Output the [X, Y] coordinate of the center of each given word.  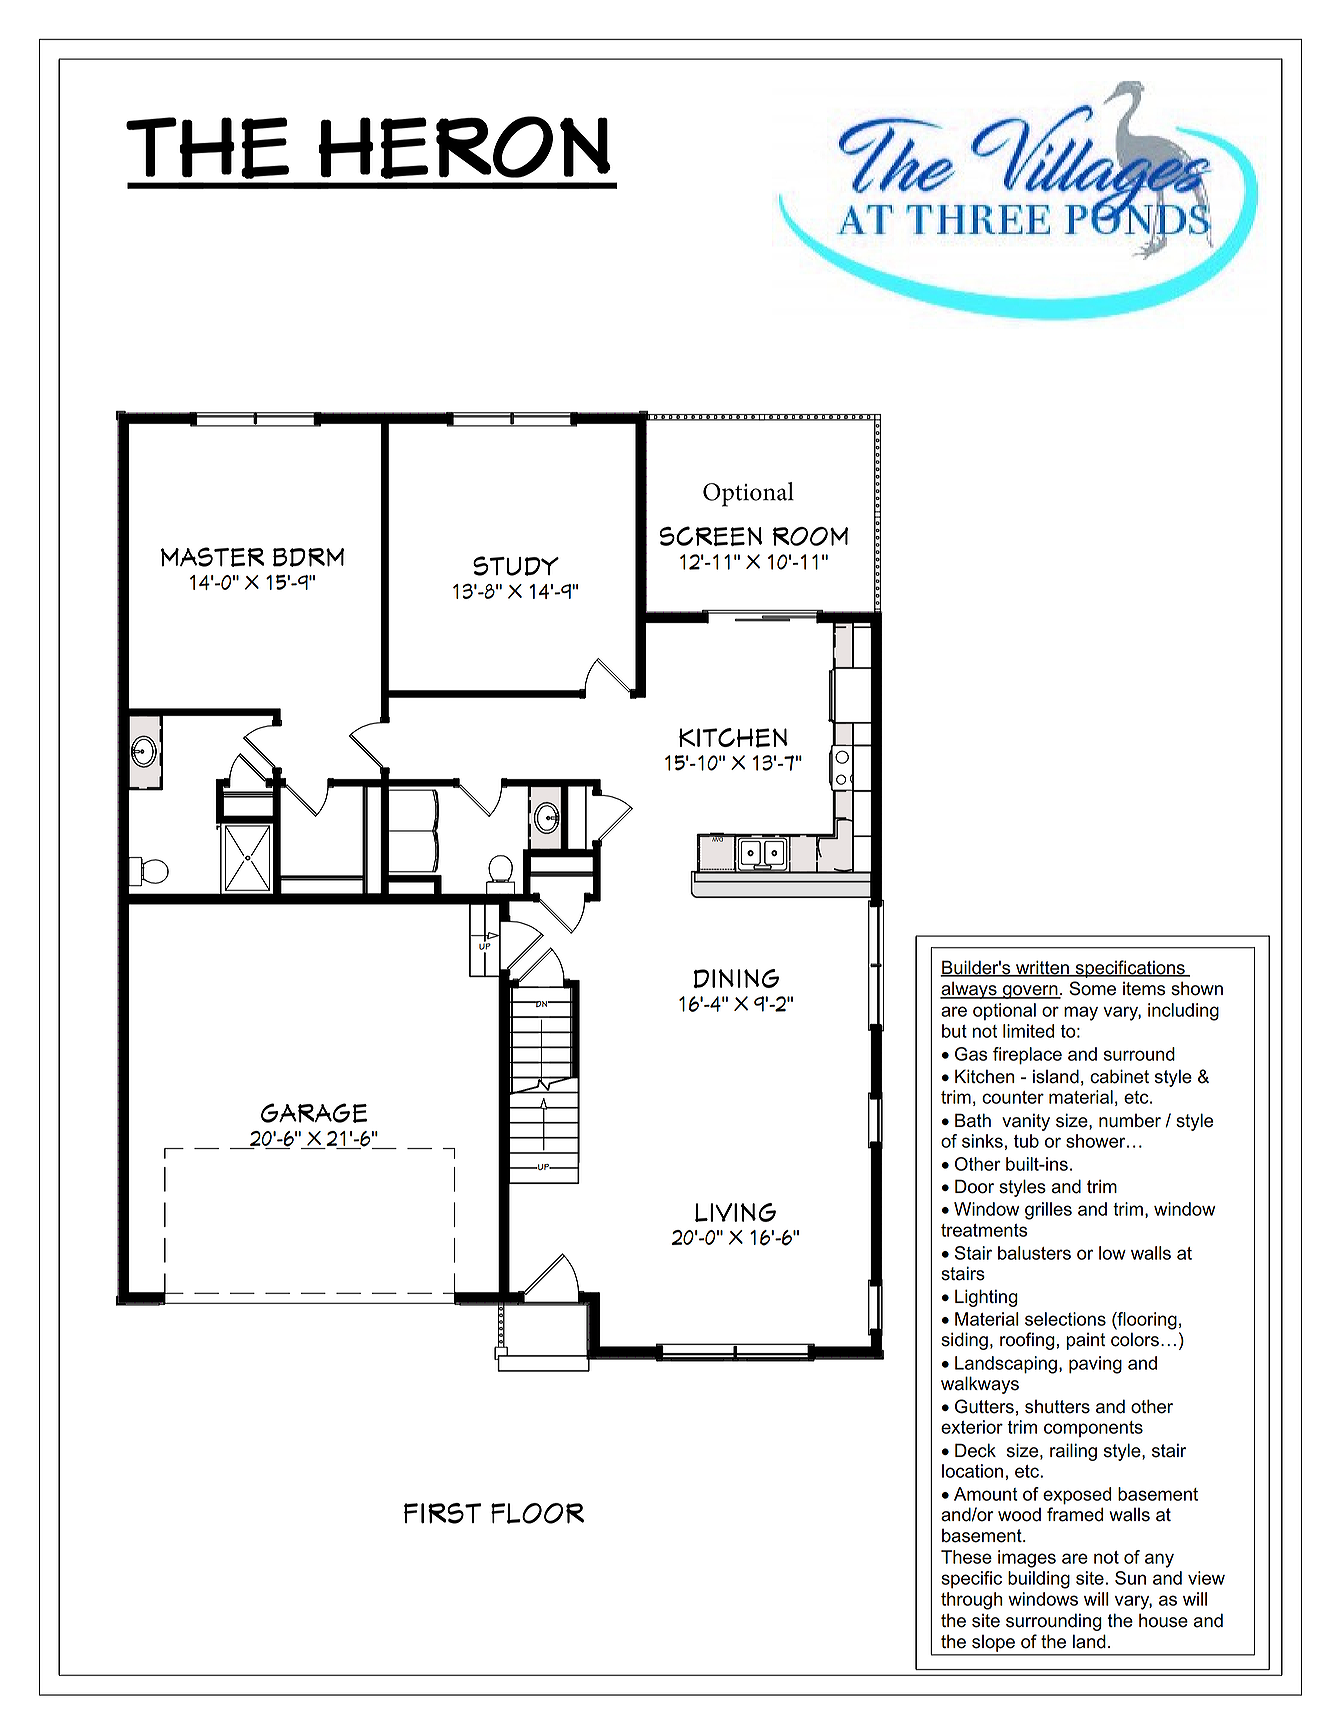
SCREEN [710, 536]
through [972, 1601]
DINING [736, 978]
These [966, 1557]
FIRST [442, 1513]
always [969, 990]
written [1042, 968]
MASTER [212, 557]
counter [1013, 1097]
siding [964, 1341]
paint [1085, 1341]
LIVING [735, 1212]
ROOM [811, 536]
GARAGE [314, 1113]
